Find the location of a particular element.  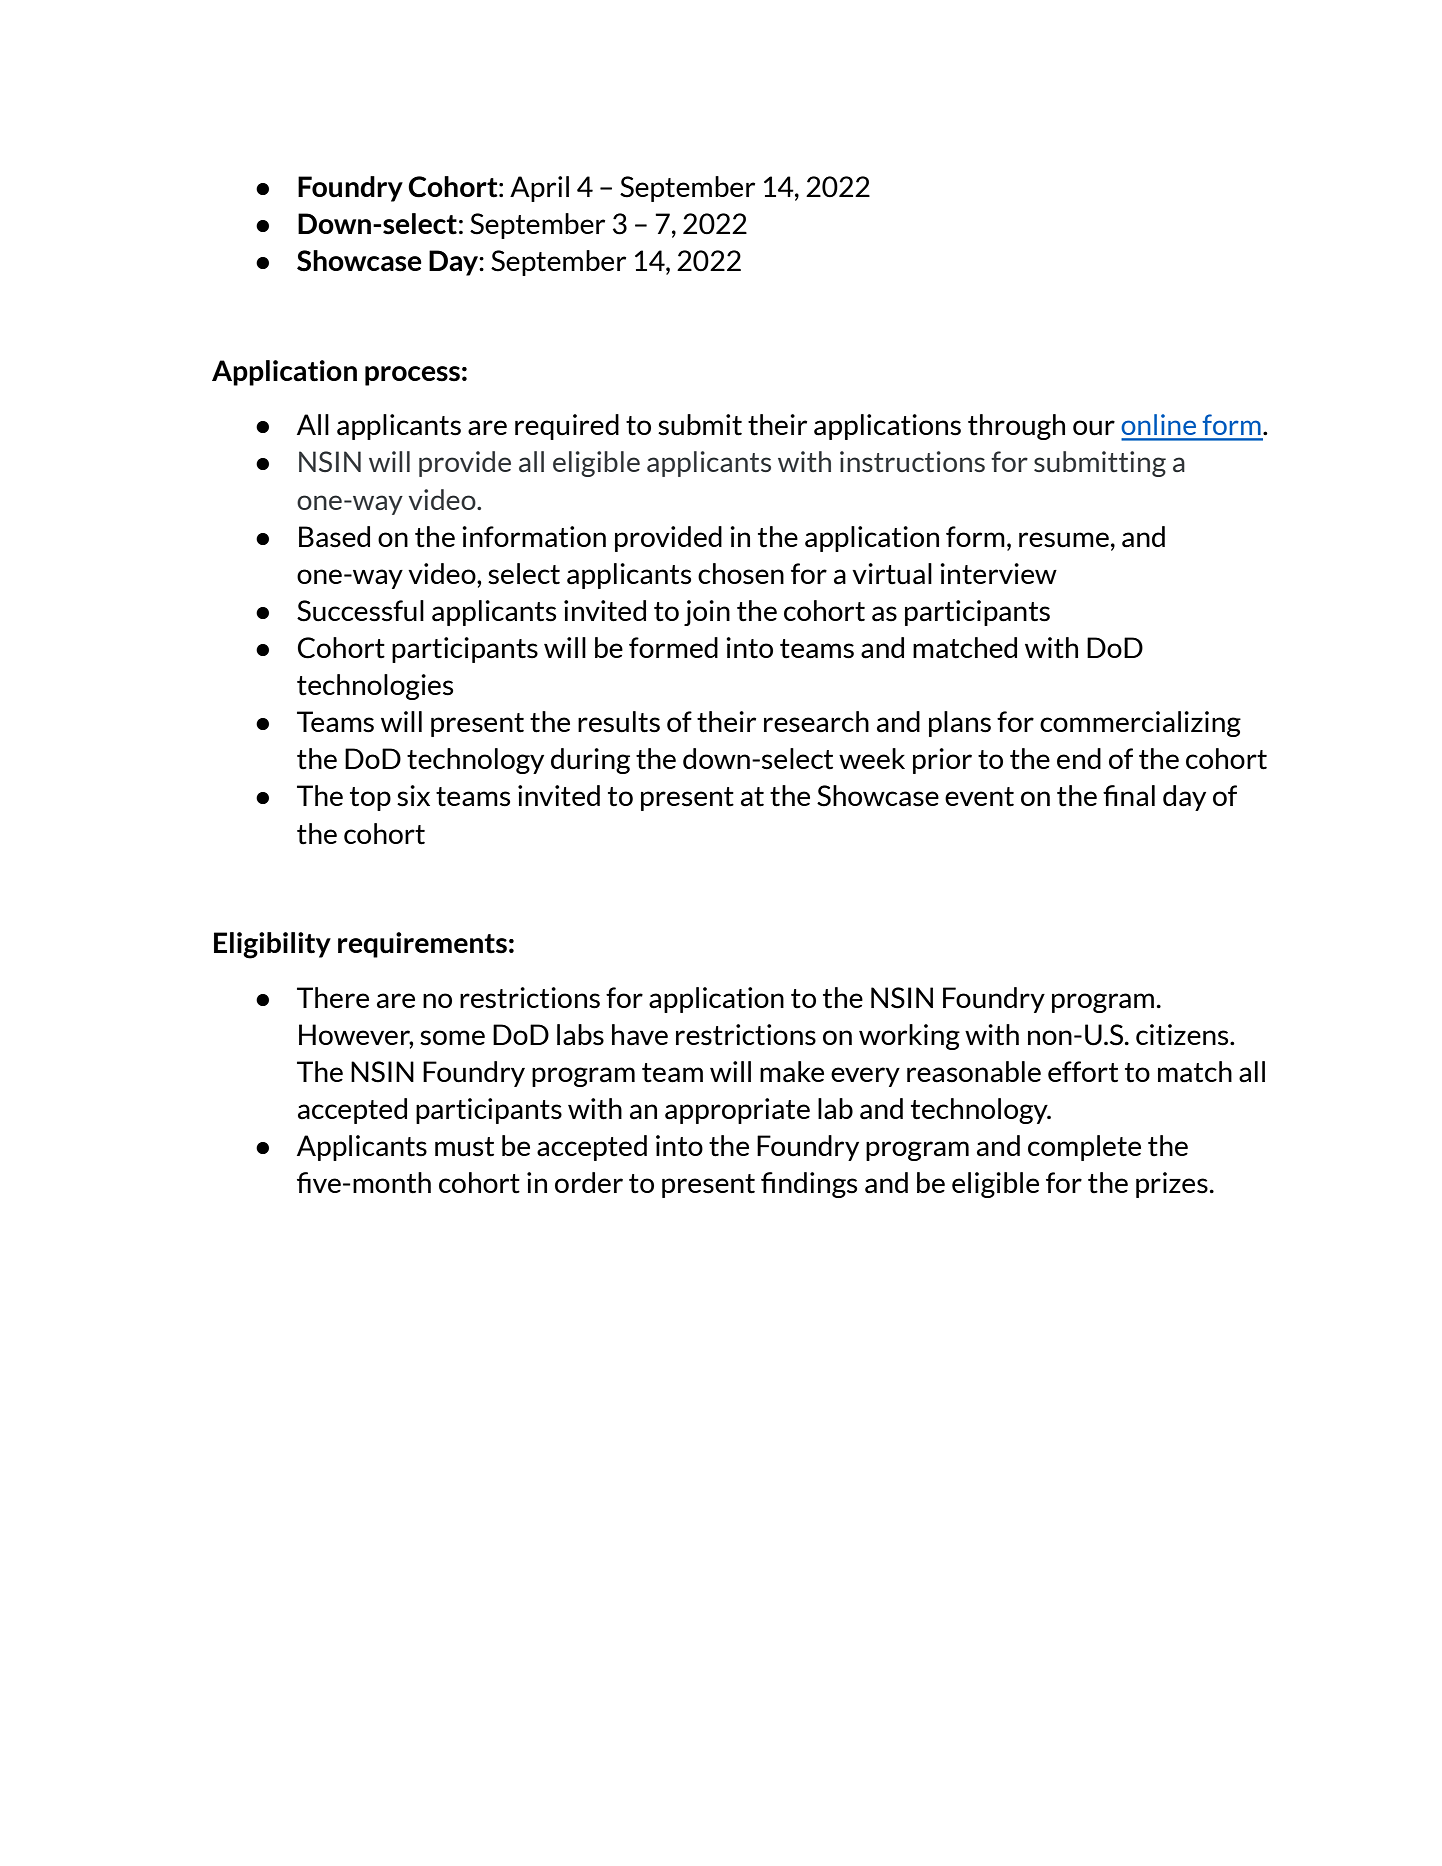

requirements is located at coordinates (422, 945).
